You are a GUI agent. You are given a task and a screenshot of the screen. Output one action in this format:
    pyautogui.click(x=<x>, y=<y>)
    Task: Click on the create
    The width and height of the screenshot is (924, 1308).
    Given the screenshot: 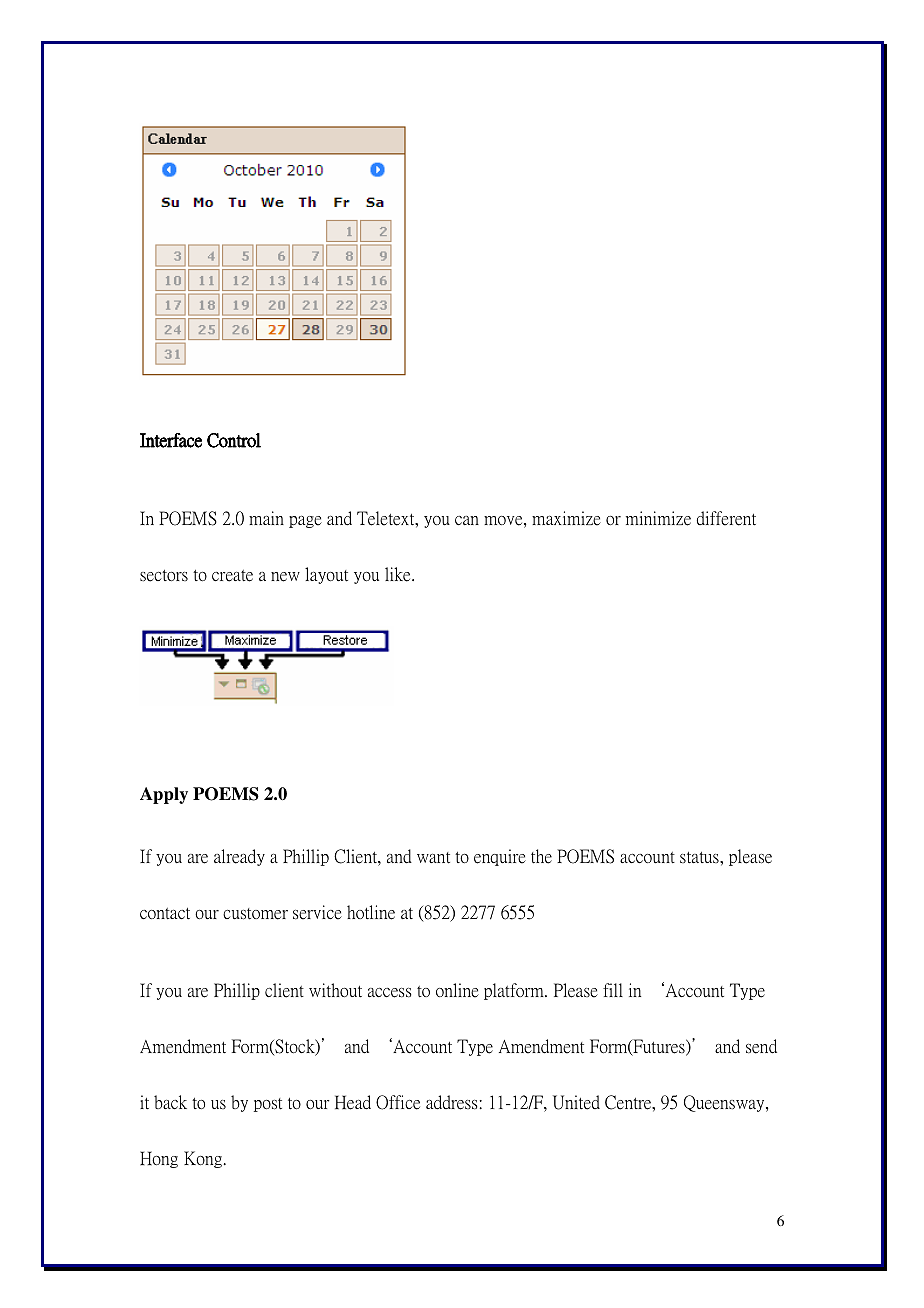 What is the action you would take?
    pyautogui.click(x=232, y=576)
